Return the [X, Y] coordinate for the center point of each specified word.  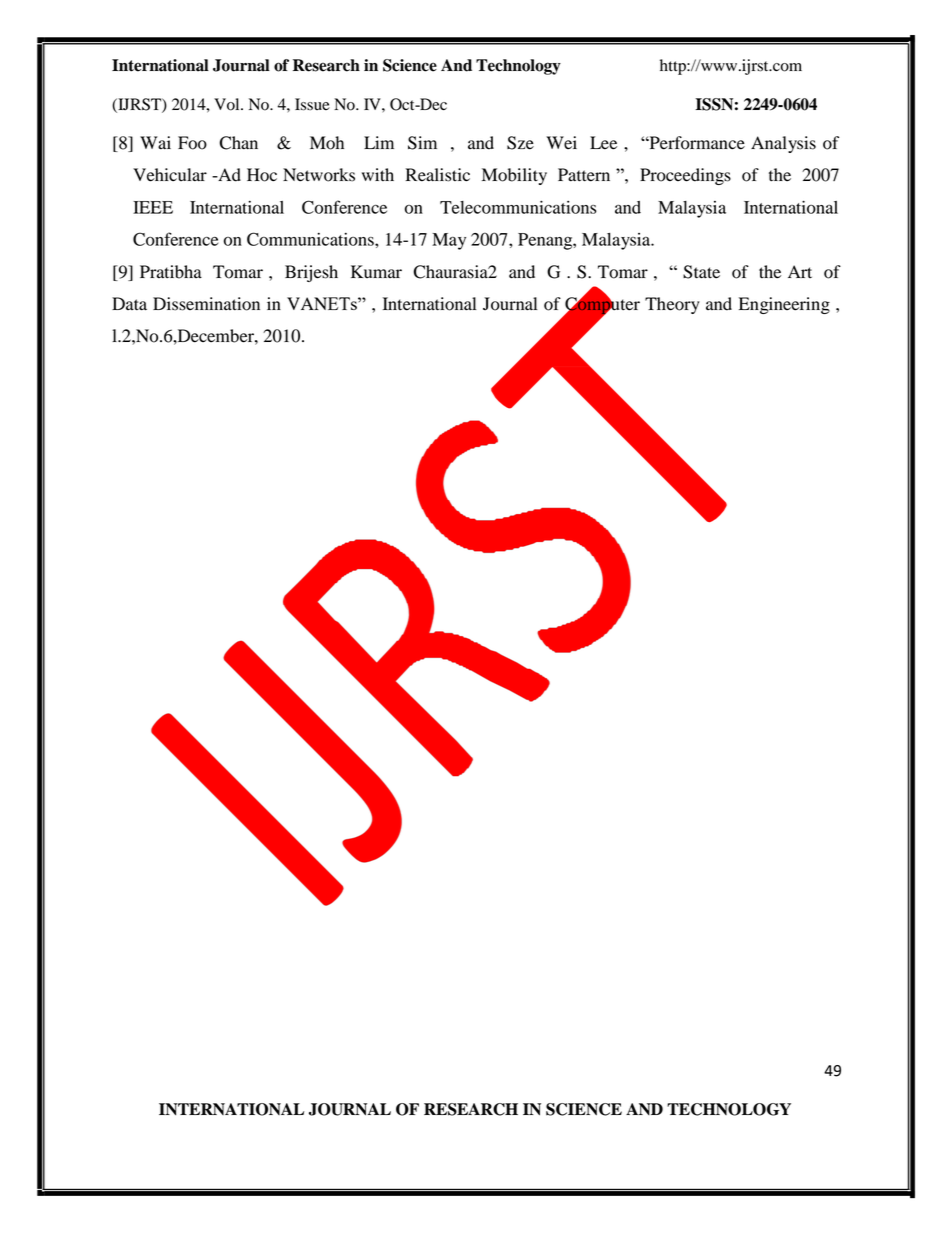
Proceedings [685, 176]
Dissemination [206, 304]
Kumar [376, 272]
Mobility [514, 176]
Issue [312, 104]
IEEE [153, 207]
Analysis [783, 144]
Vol [228, 104]
